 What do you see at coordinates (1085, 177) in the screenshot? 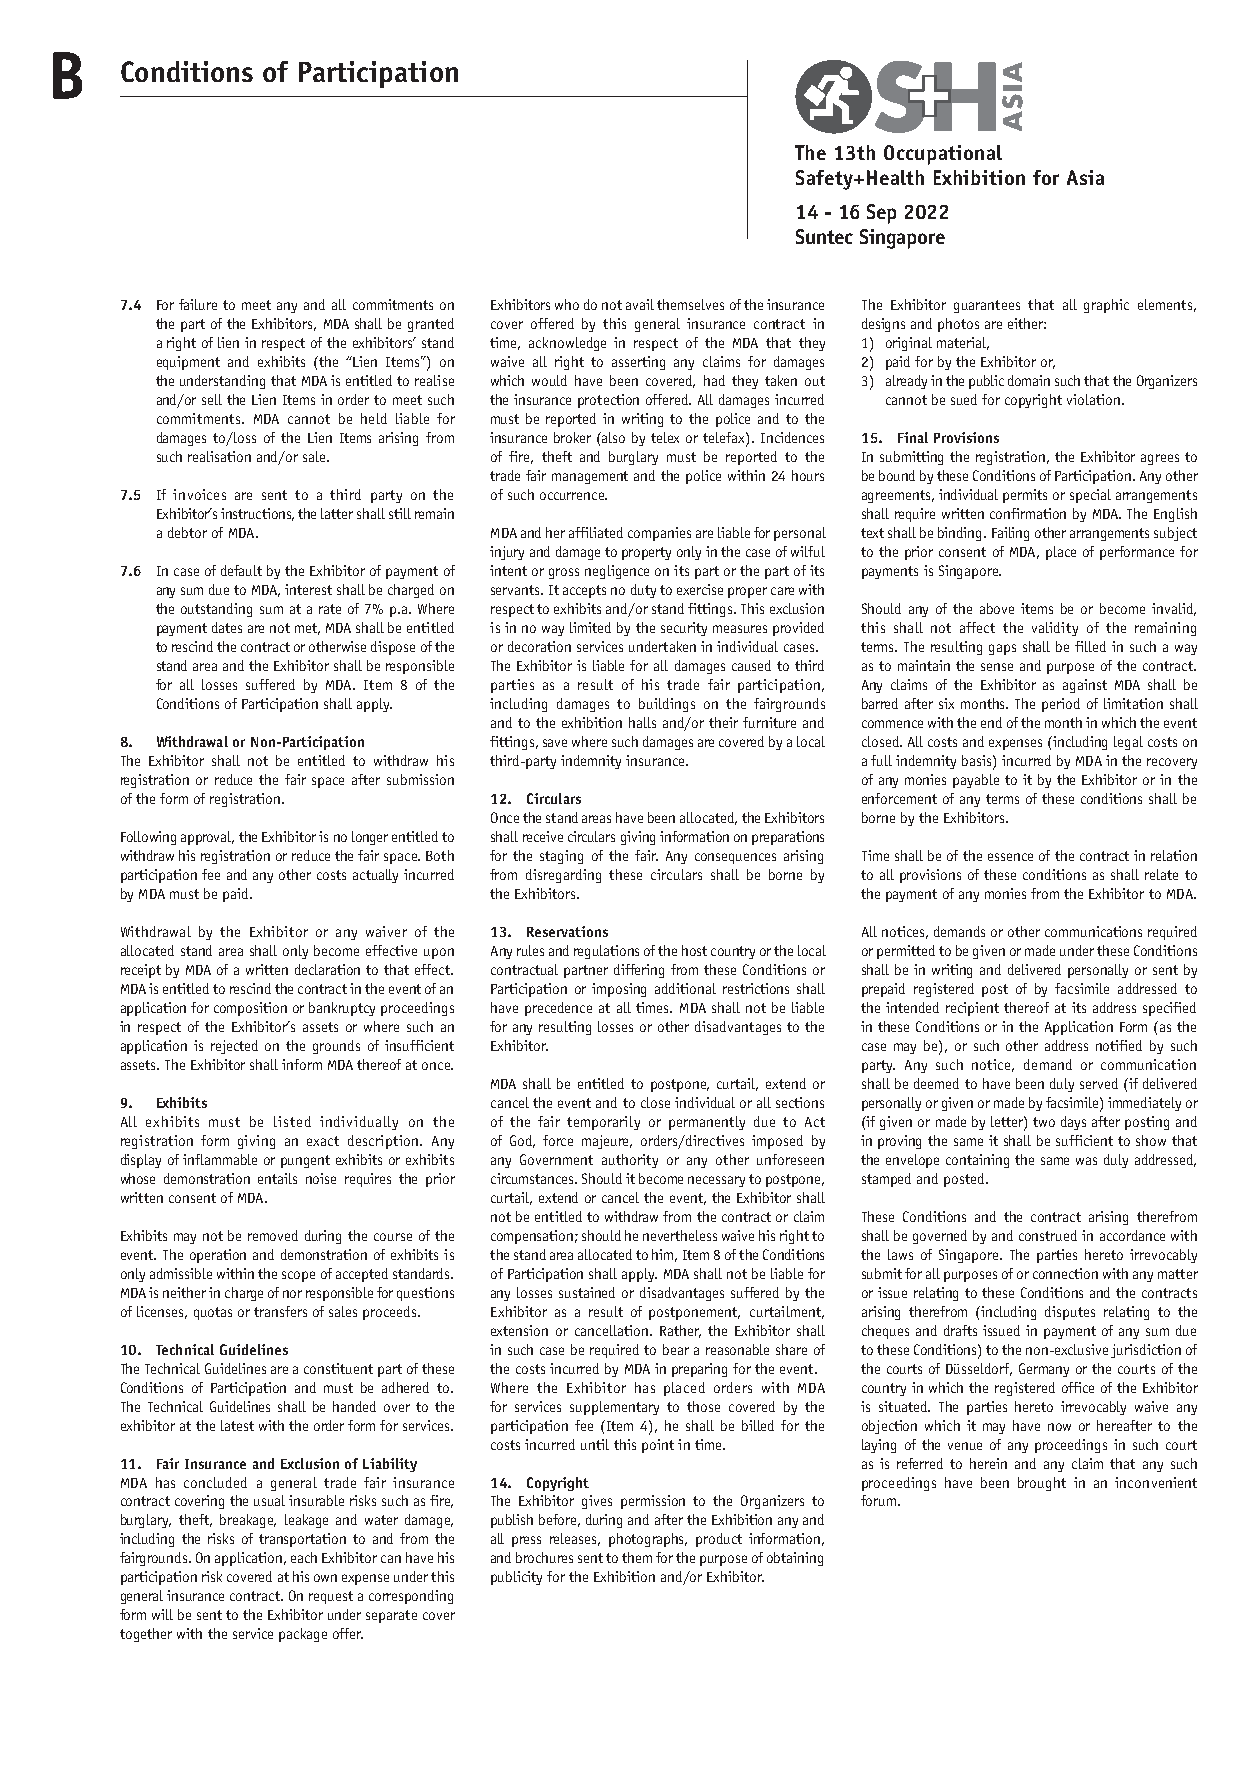
I see `Asia` at bounding box center [1085, 177].
